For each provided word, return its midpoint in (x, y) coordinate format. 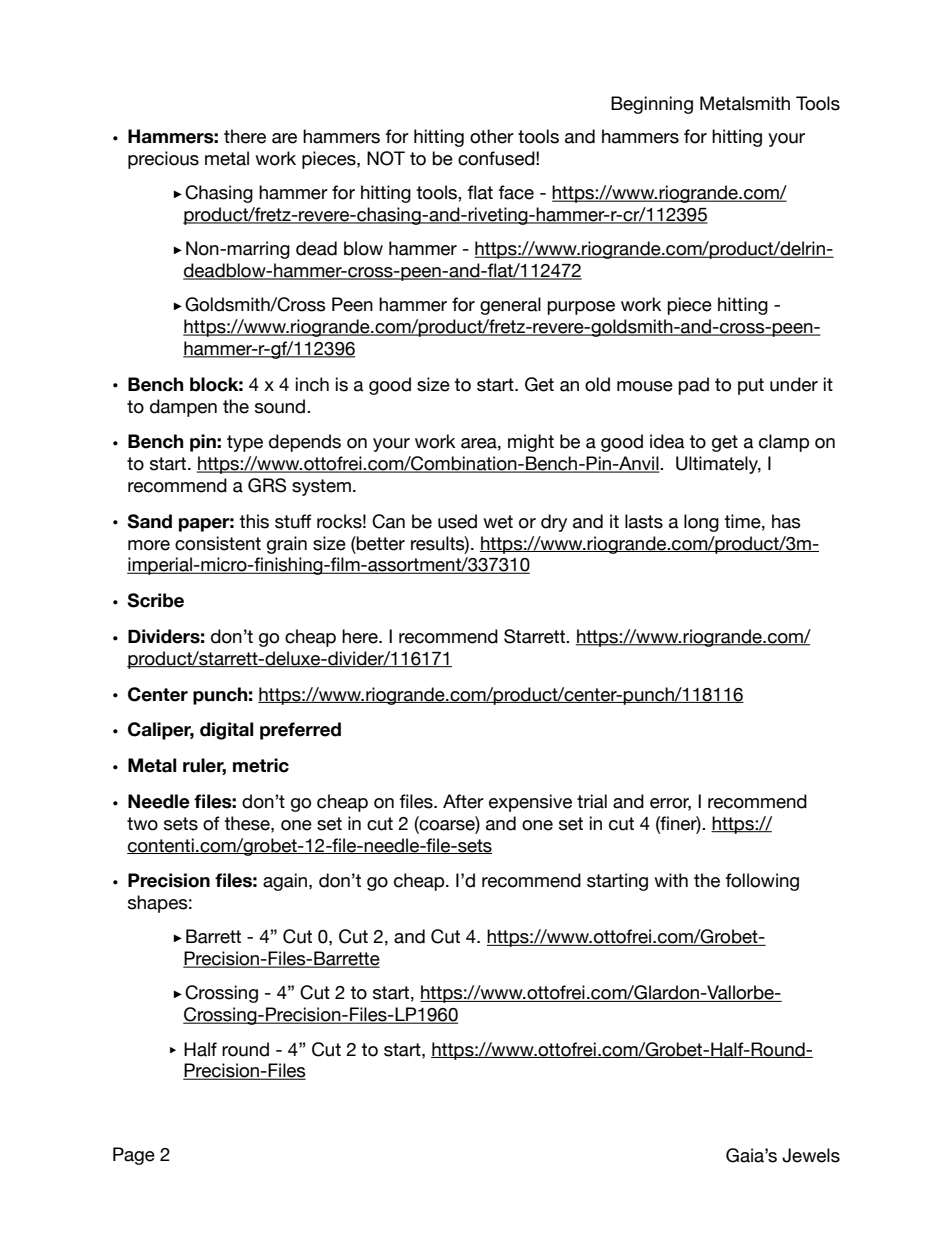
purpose (581, 308)
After (463, 801)
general (510, 306)
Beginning (652, 105)
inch (312, 384)
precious (163, 160)
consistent (218, 543)
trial (592, 801)
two (142, 824)
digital (226, 731)
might (531, 443)
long (701, 523)
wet (498, 522)
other (492, 136)
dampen (183, 408)
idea (667, 441)
